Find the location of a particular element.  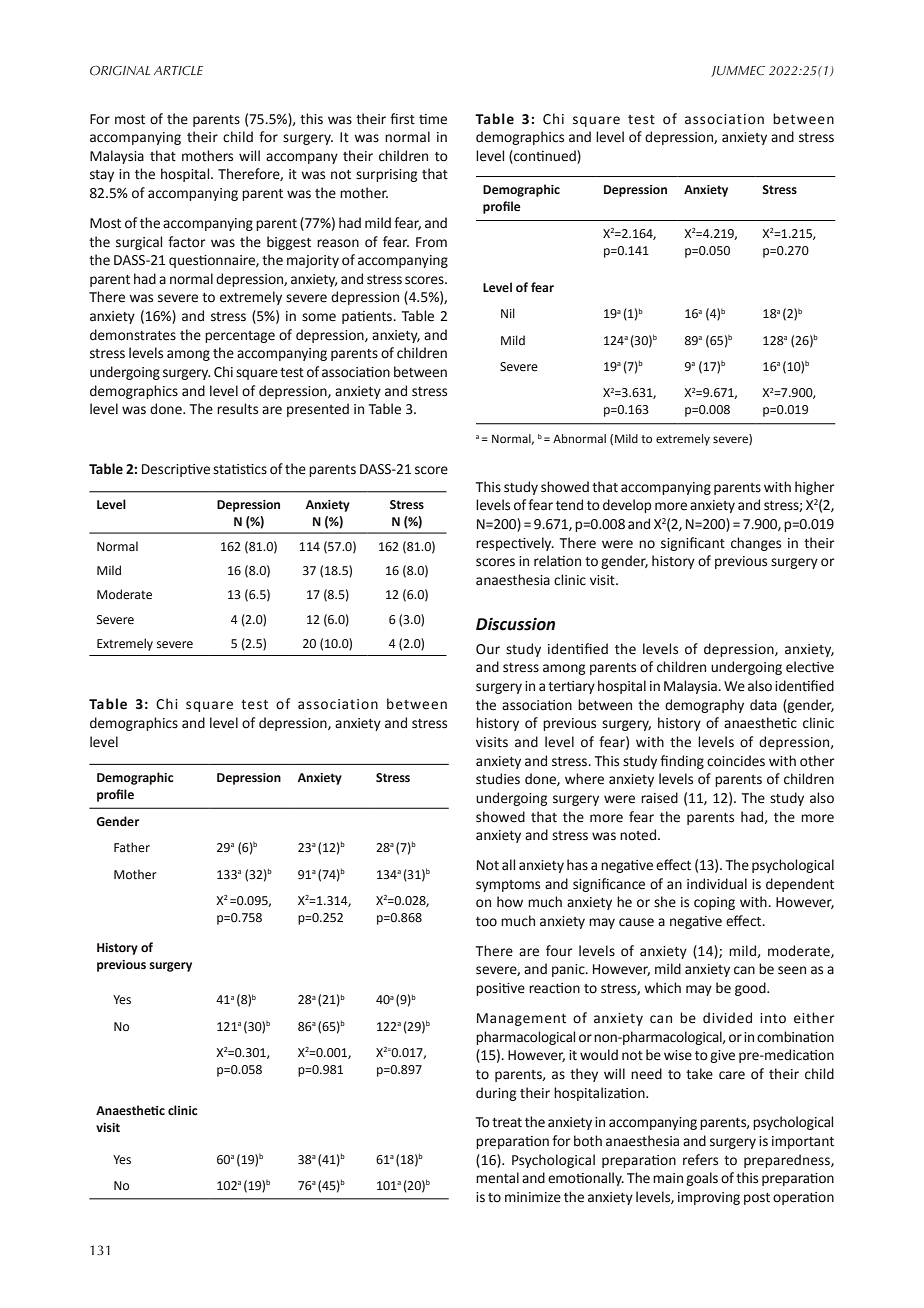

continued is located at coordinates (545, 156).
